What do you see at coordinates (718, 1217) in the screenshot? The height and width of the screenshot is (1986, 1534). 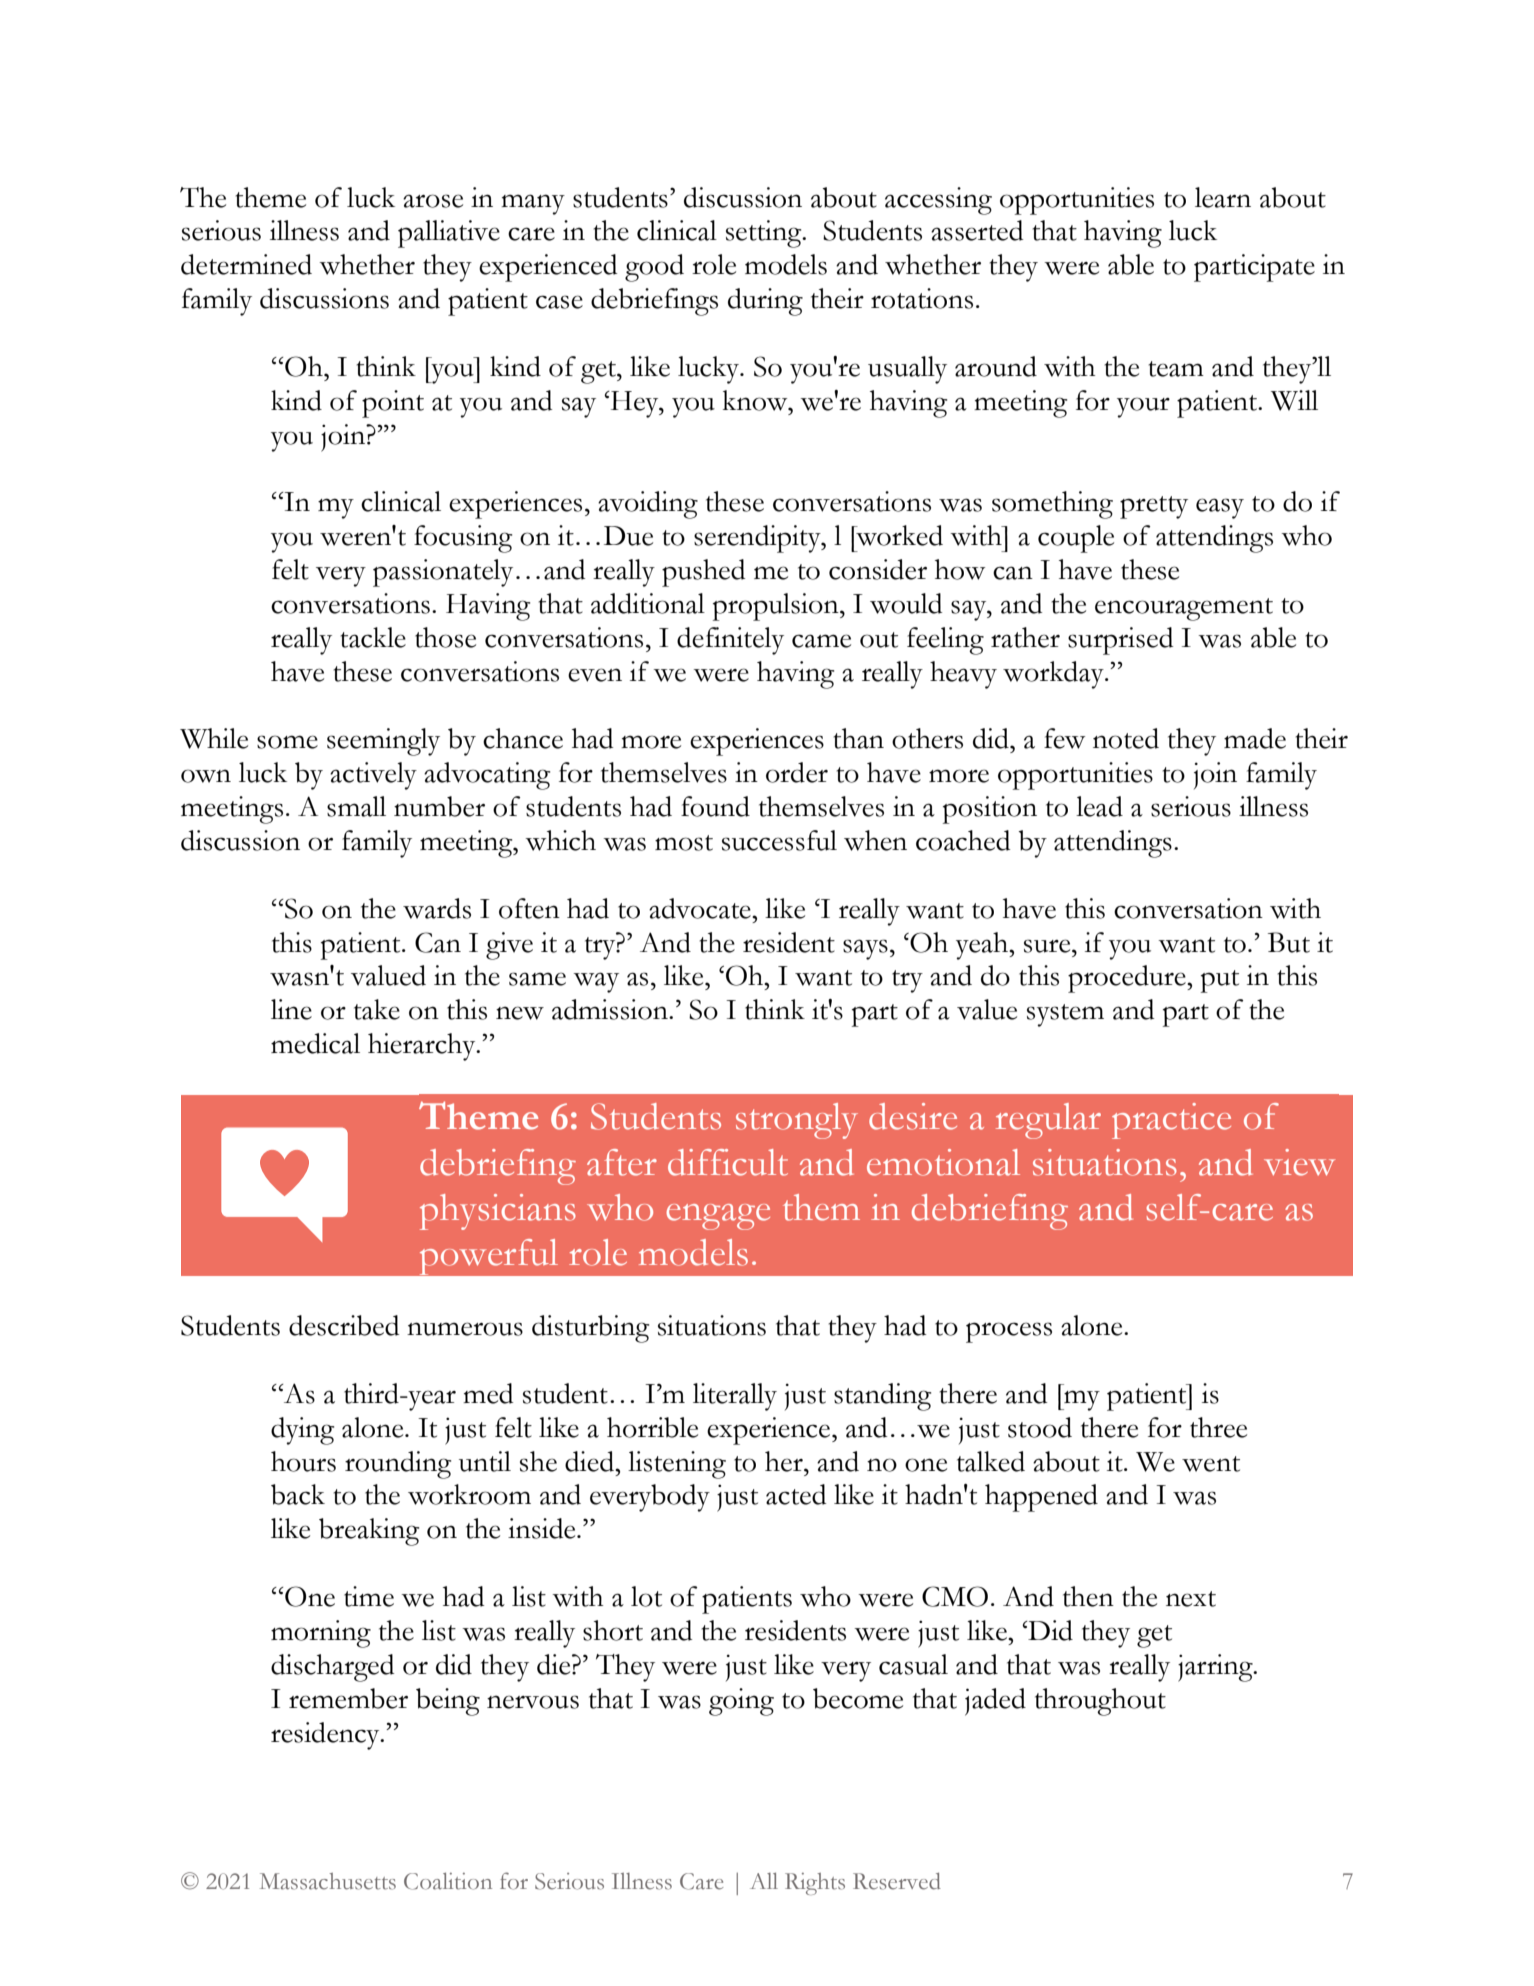 I see `engage` at bounding box center [718, 1217].
